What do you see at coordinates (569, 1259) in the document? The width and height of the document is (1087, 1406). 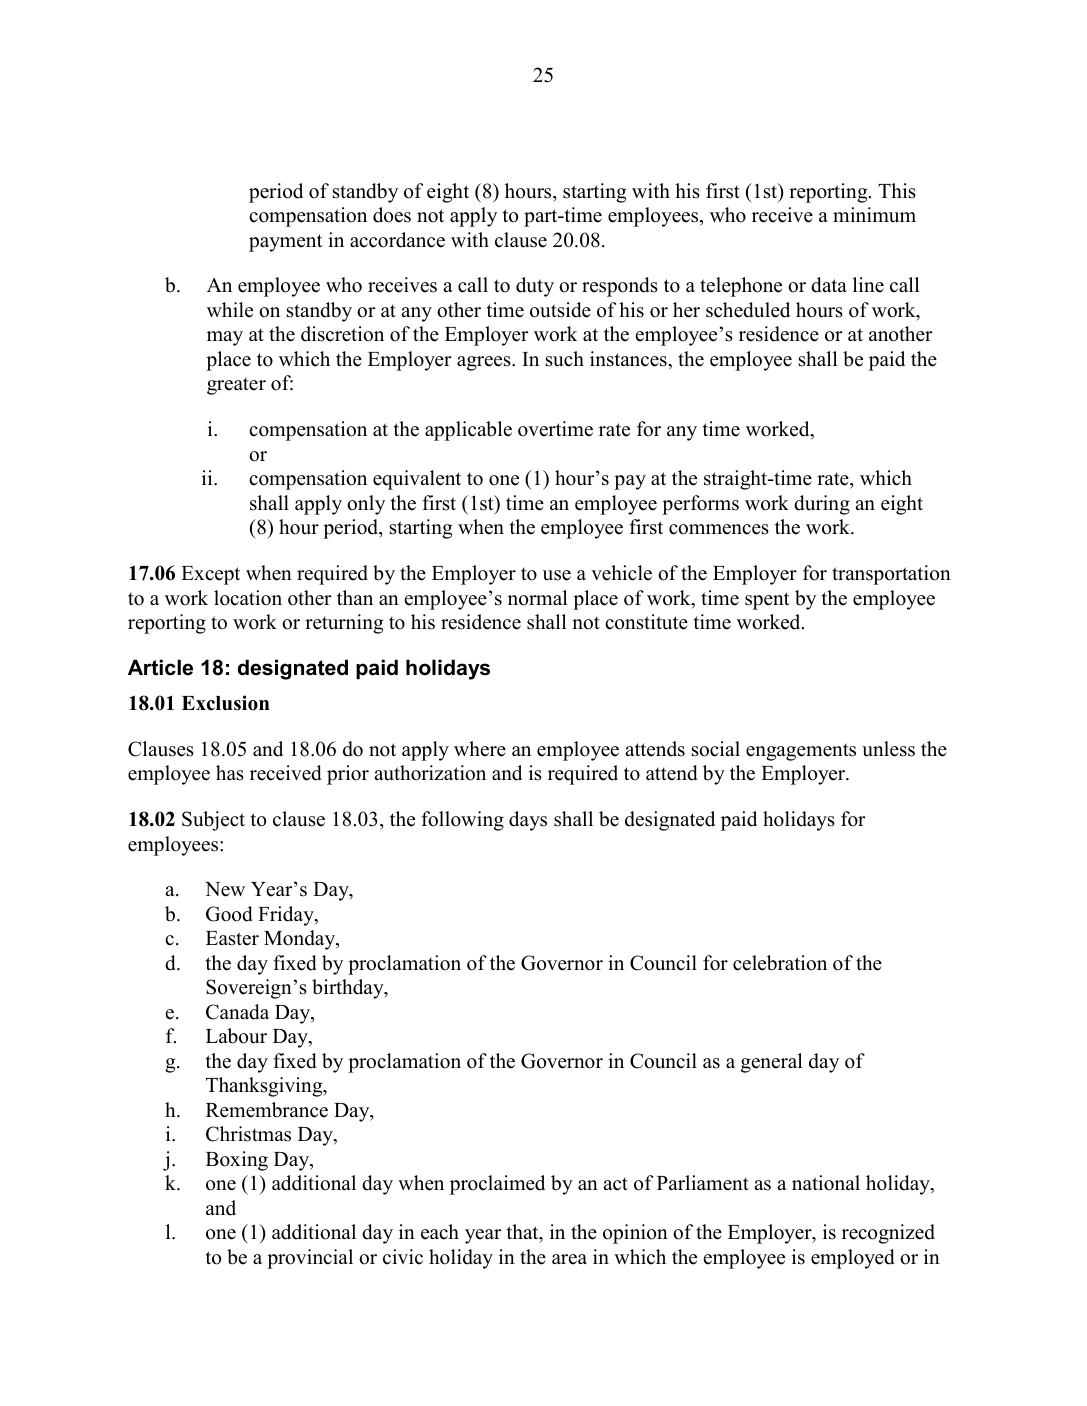 I see `area` at bounding box center [569, 1259].
